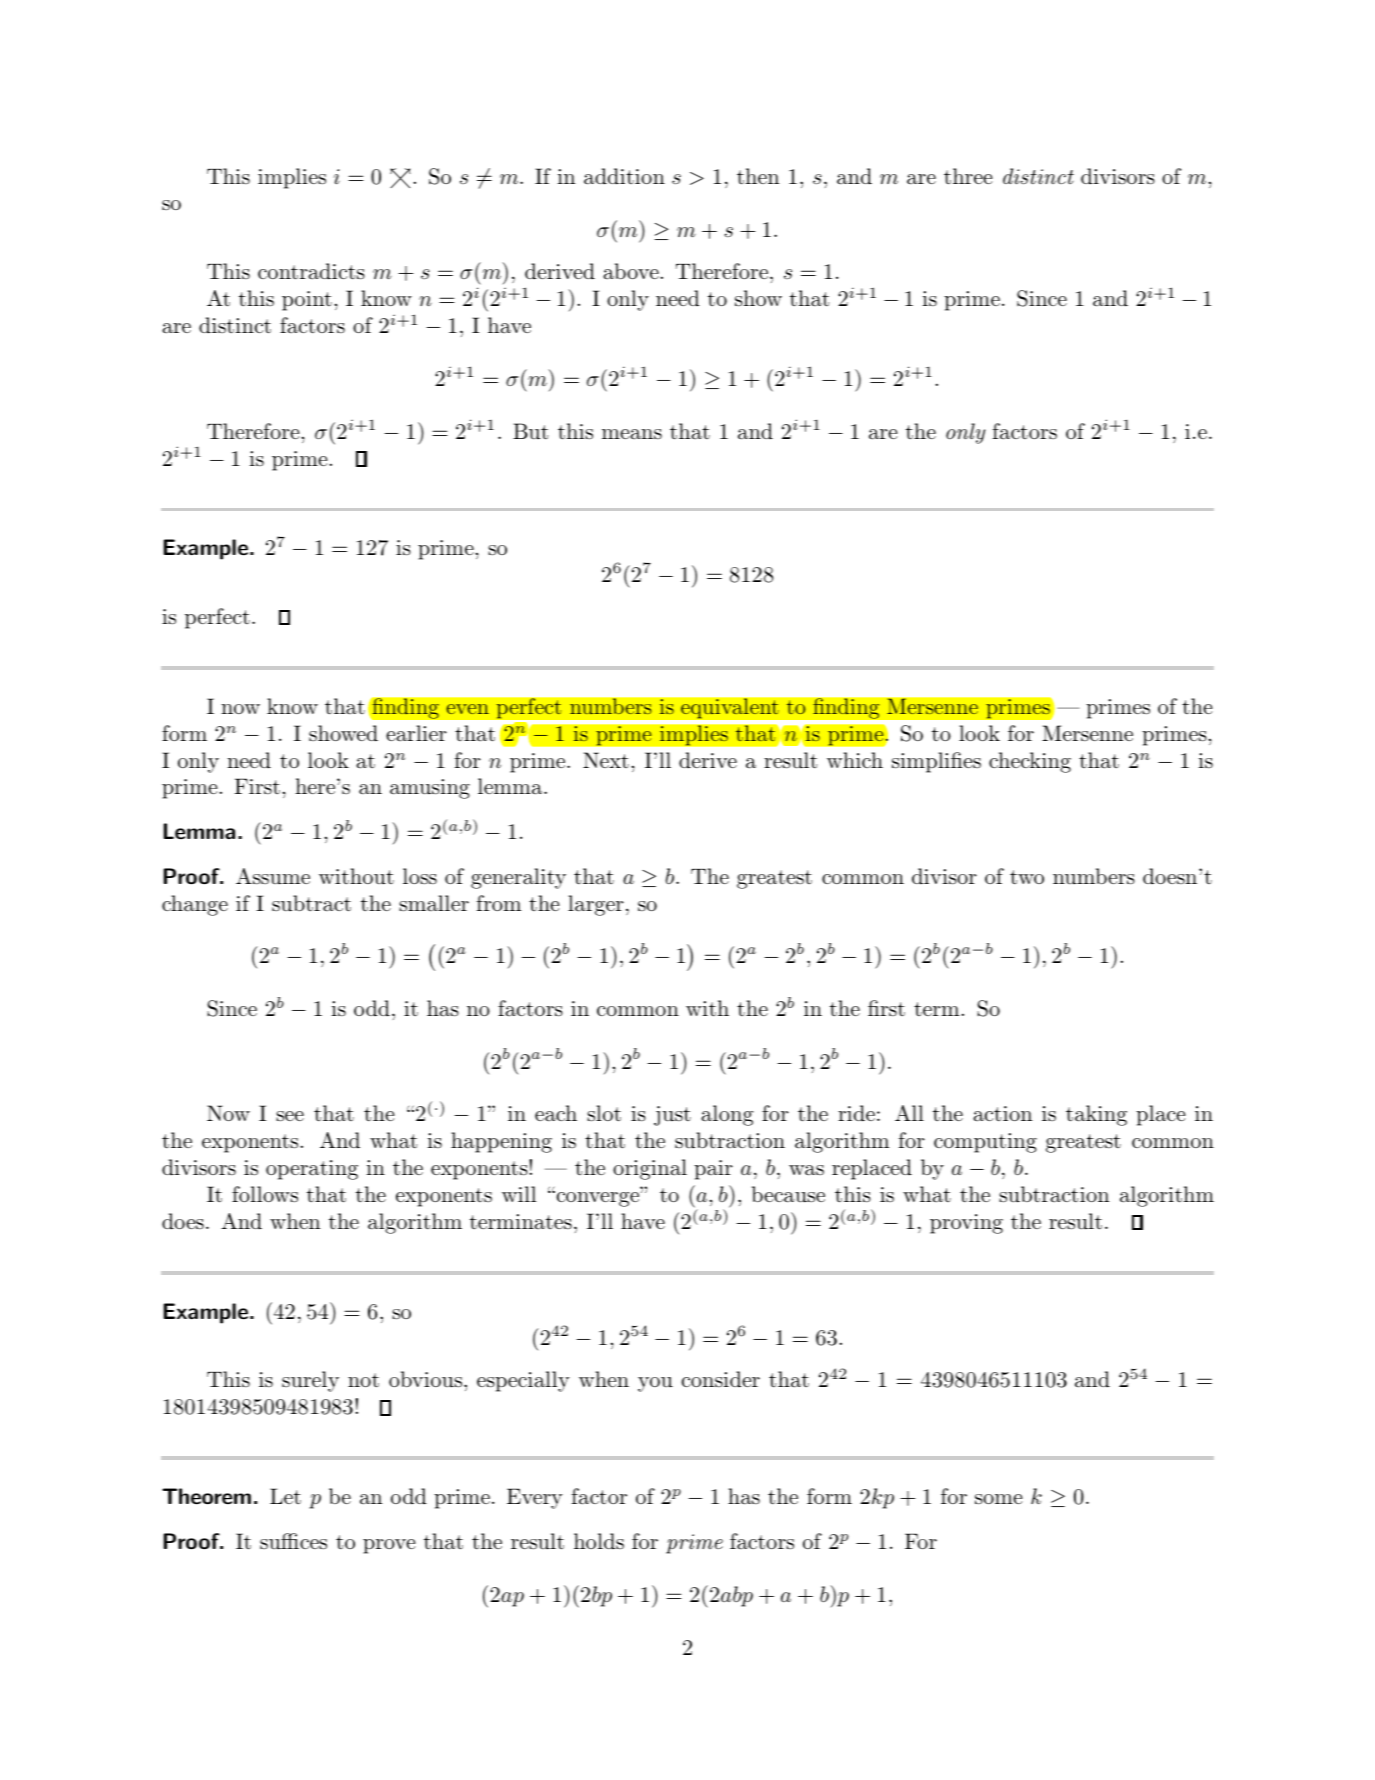  Describe the element at coordinates (968, 176) in the screenshot. I see `three` at that location.
